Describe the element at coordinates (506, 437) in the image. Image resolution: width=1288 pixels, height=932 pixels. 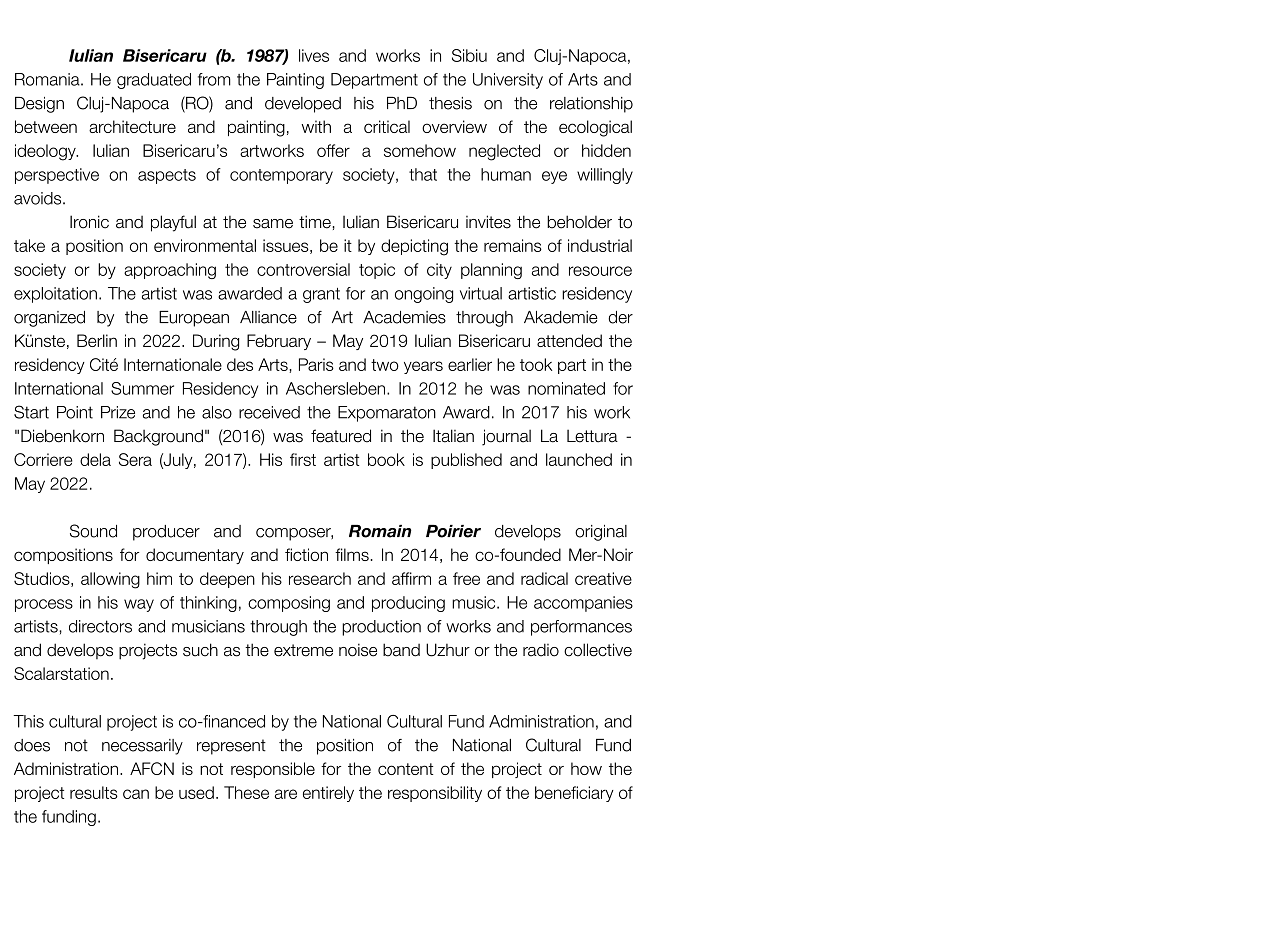
I see `journal` at that location.
